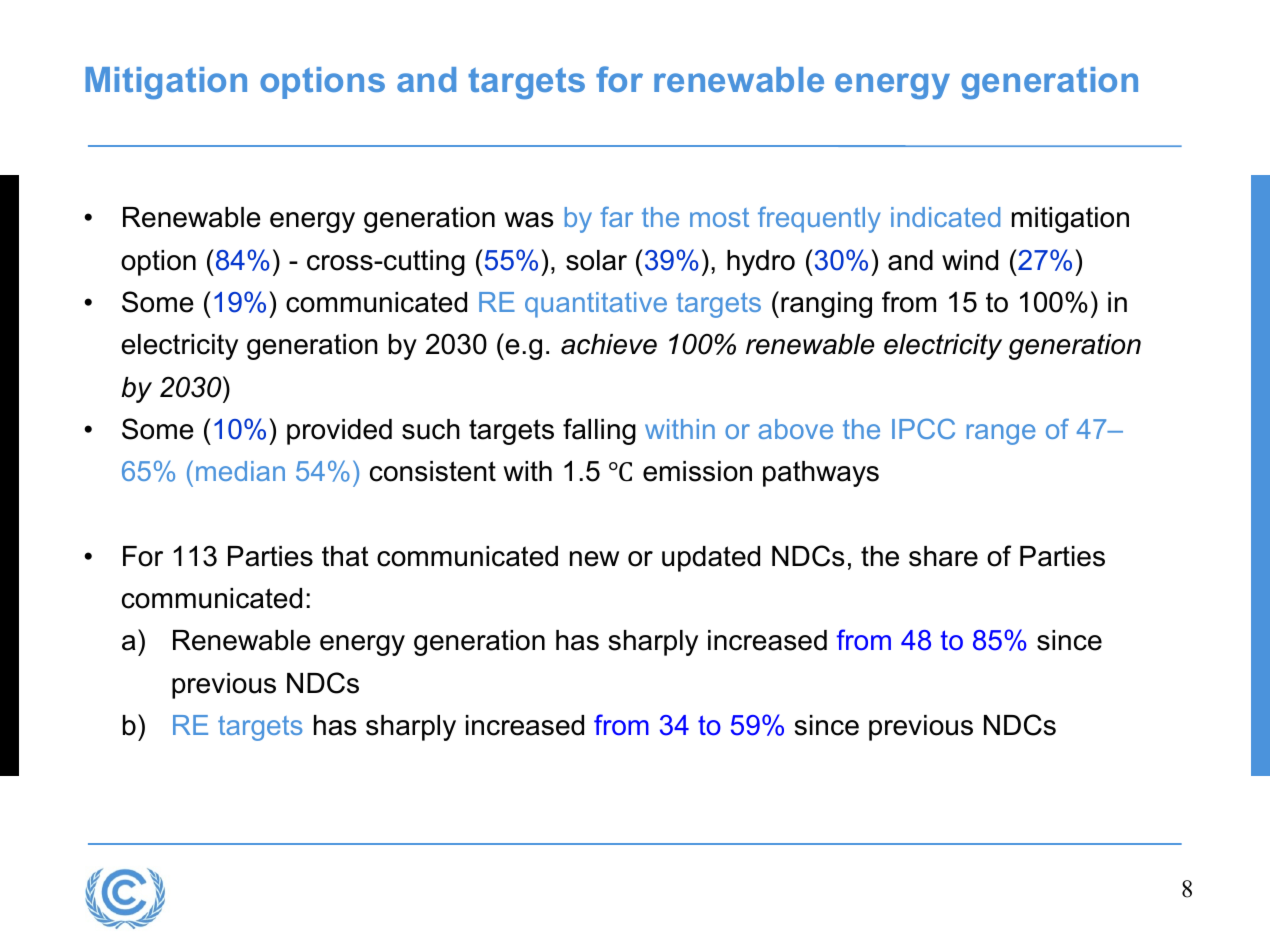  I want to click on achieve, so click(609, 344).
